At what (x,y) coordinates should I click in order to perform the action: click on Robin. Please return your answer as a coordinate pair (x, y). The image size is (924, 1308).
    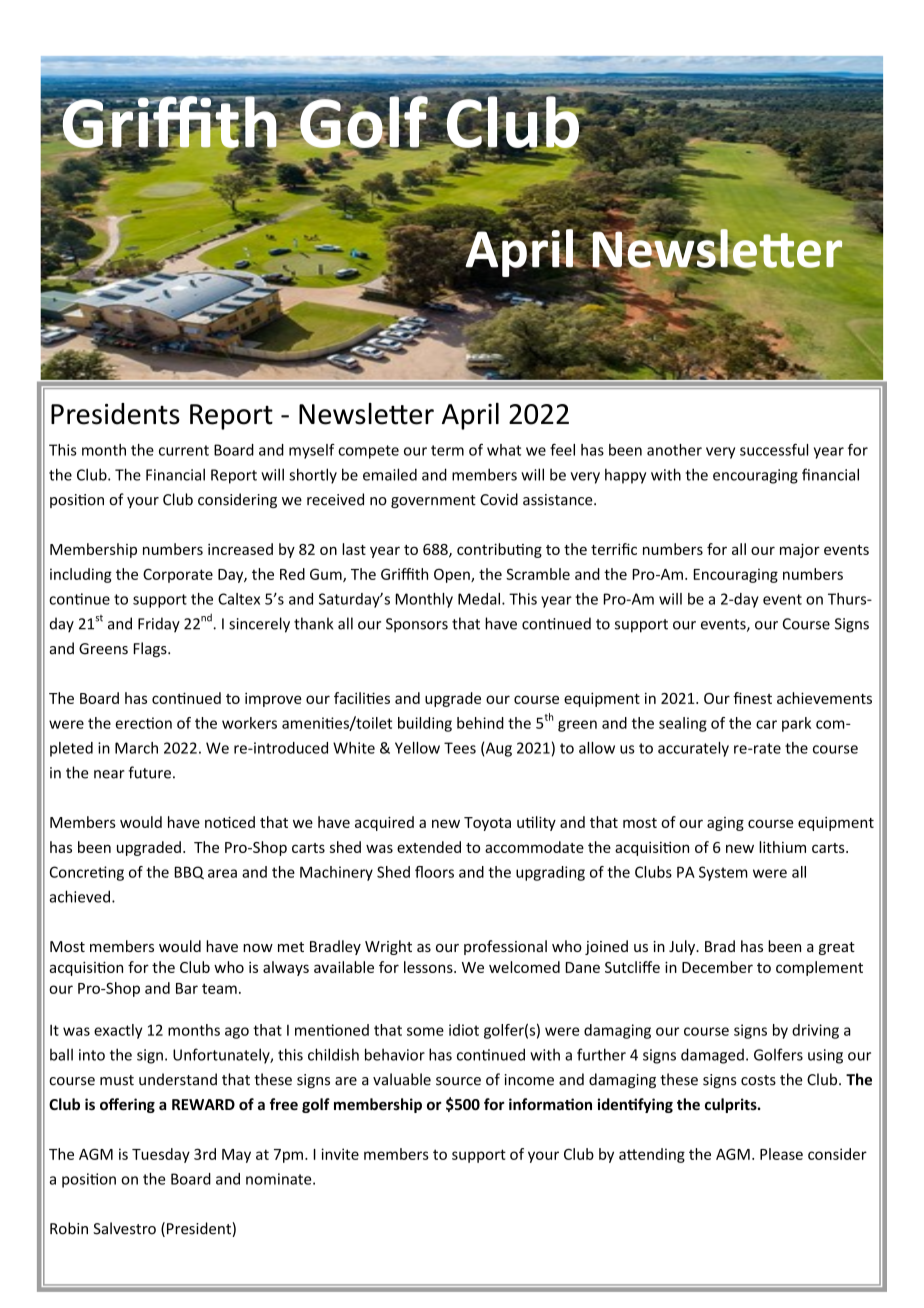
    Looking at the image, I should click on (69, 1228).
